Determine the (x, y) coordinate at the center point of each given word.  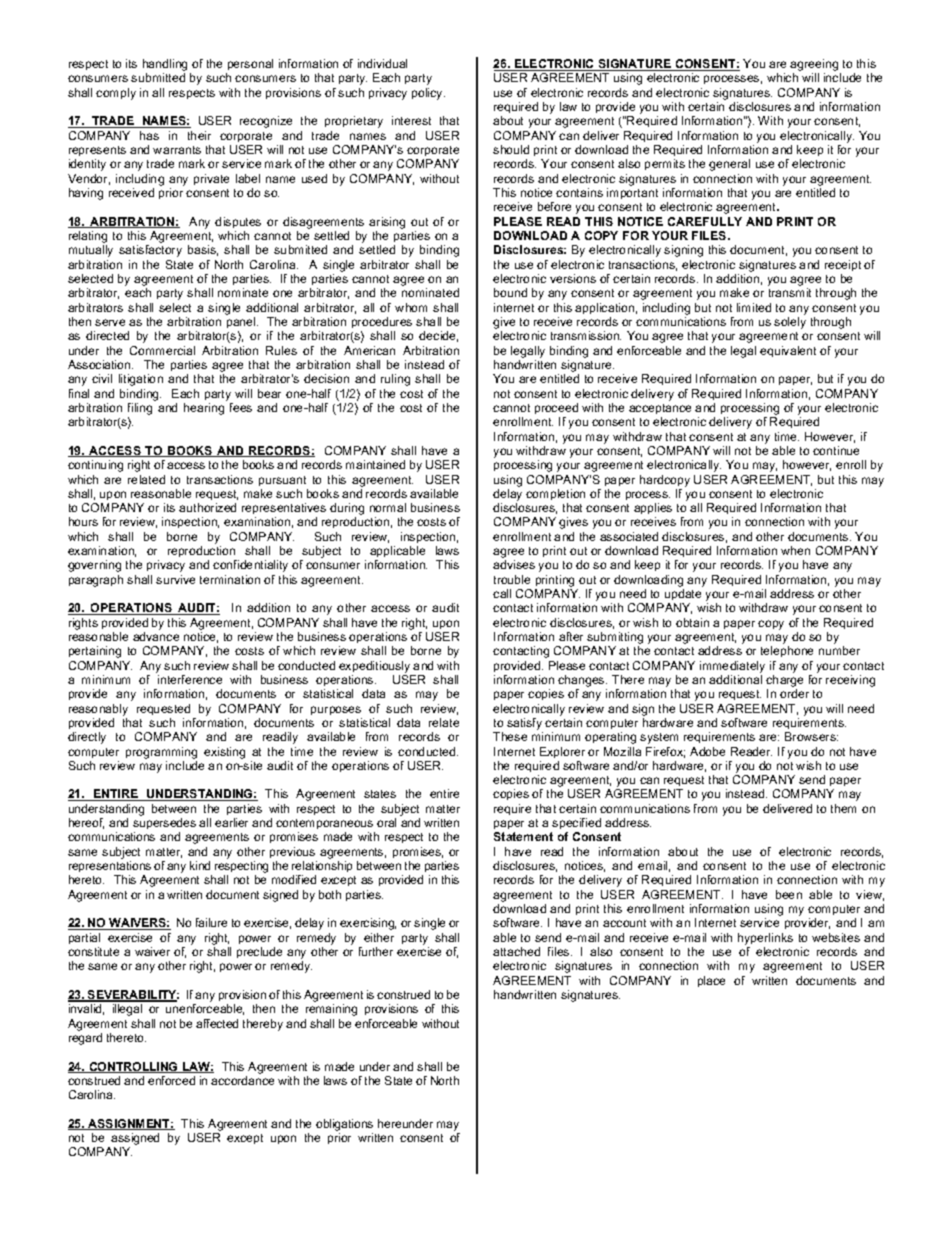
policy (428, 94)
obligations (344, 1125)
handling (165, 66)
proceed (556, 408)
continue (836, 450)
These (510, 736)
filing (140, 409)
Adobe (707, 751)
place (711, 981)
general (729, 165)
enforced (171, 1080)
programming (161, 753)
